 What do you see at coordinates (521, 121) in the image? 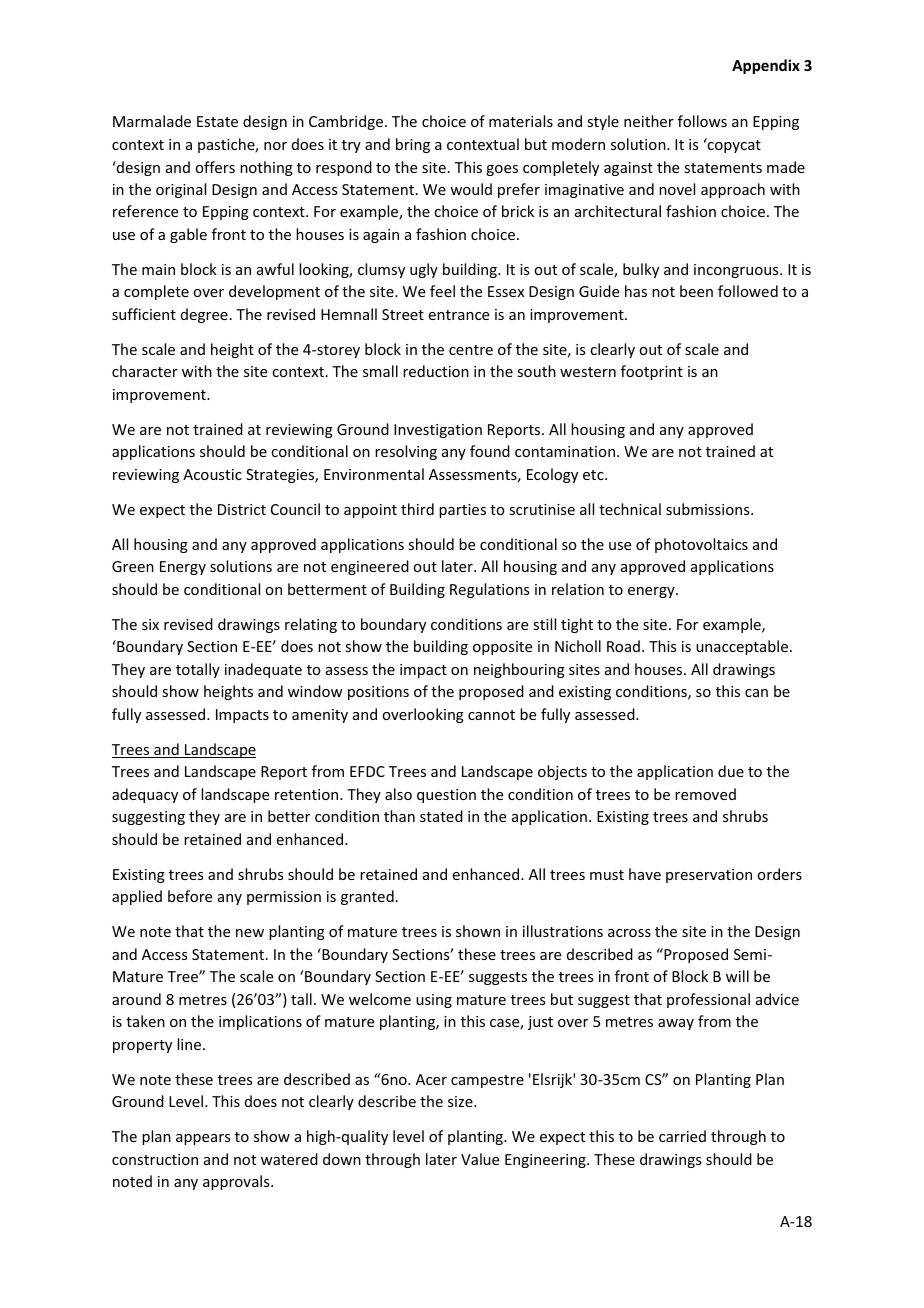
I see `materials` at bounding box center [521, 121].
